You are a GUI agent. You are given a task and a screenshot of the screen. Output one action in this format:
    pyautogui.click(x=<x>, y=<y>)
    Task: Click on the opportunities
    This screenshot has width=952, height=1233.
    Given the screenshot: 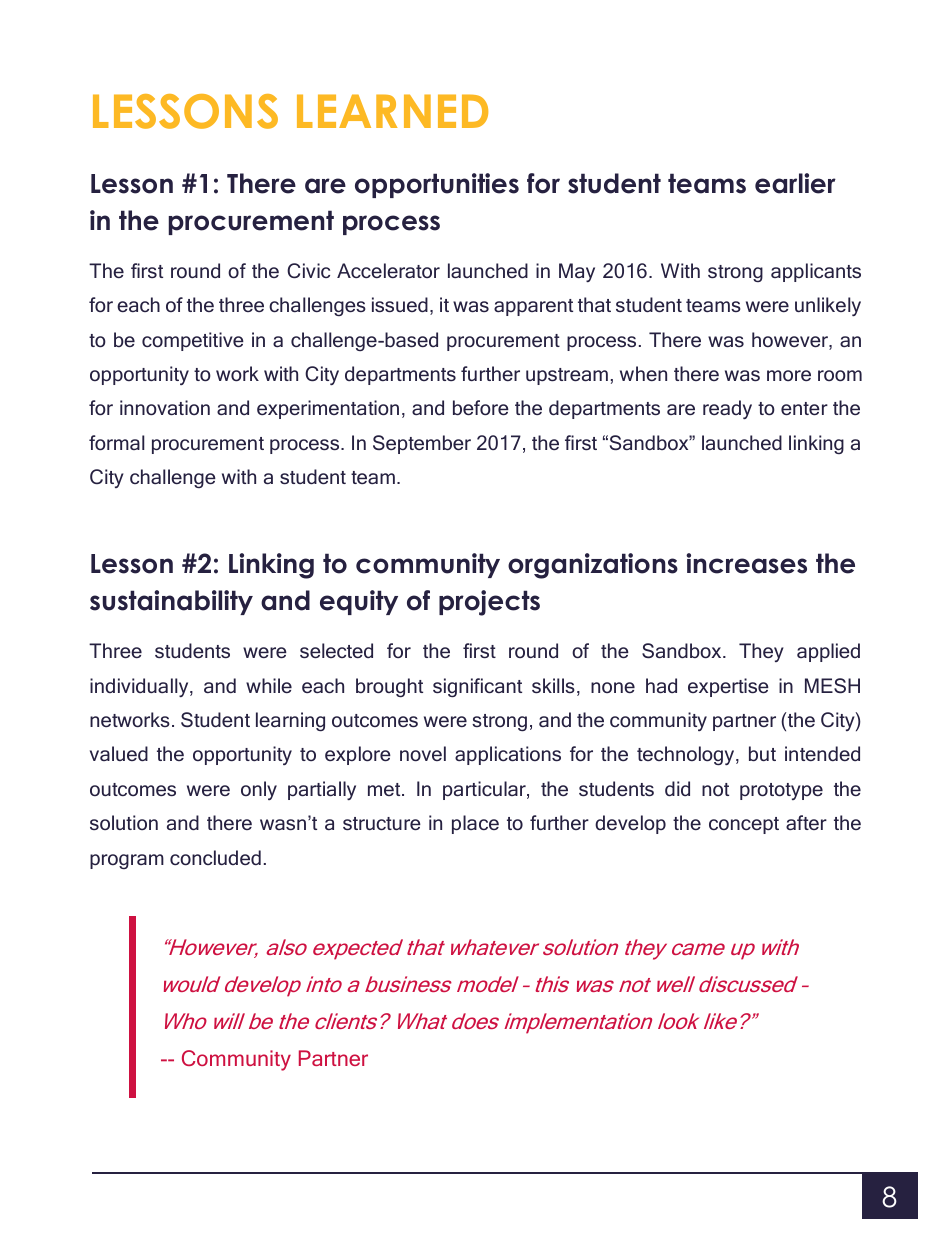 What is the action you would take?
    pyautogui.click(x=437, y=185)
